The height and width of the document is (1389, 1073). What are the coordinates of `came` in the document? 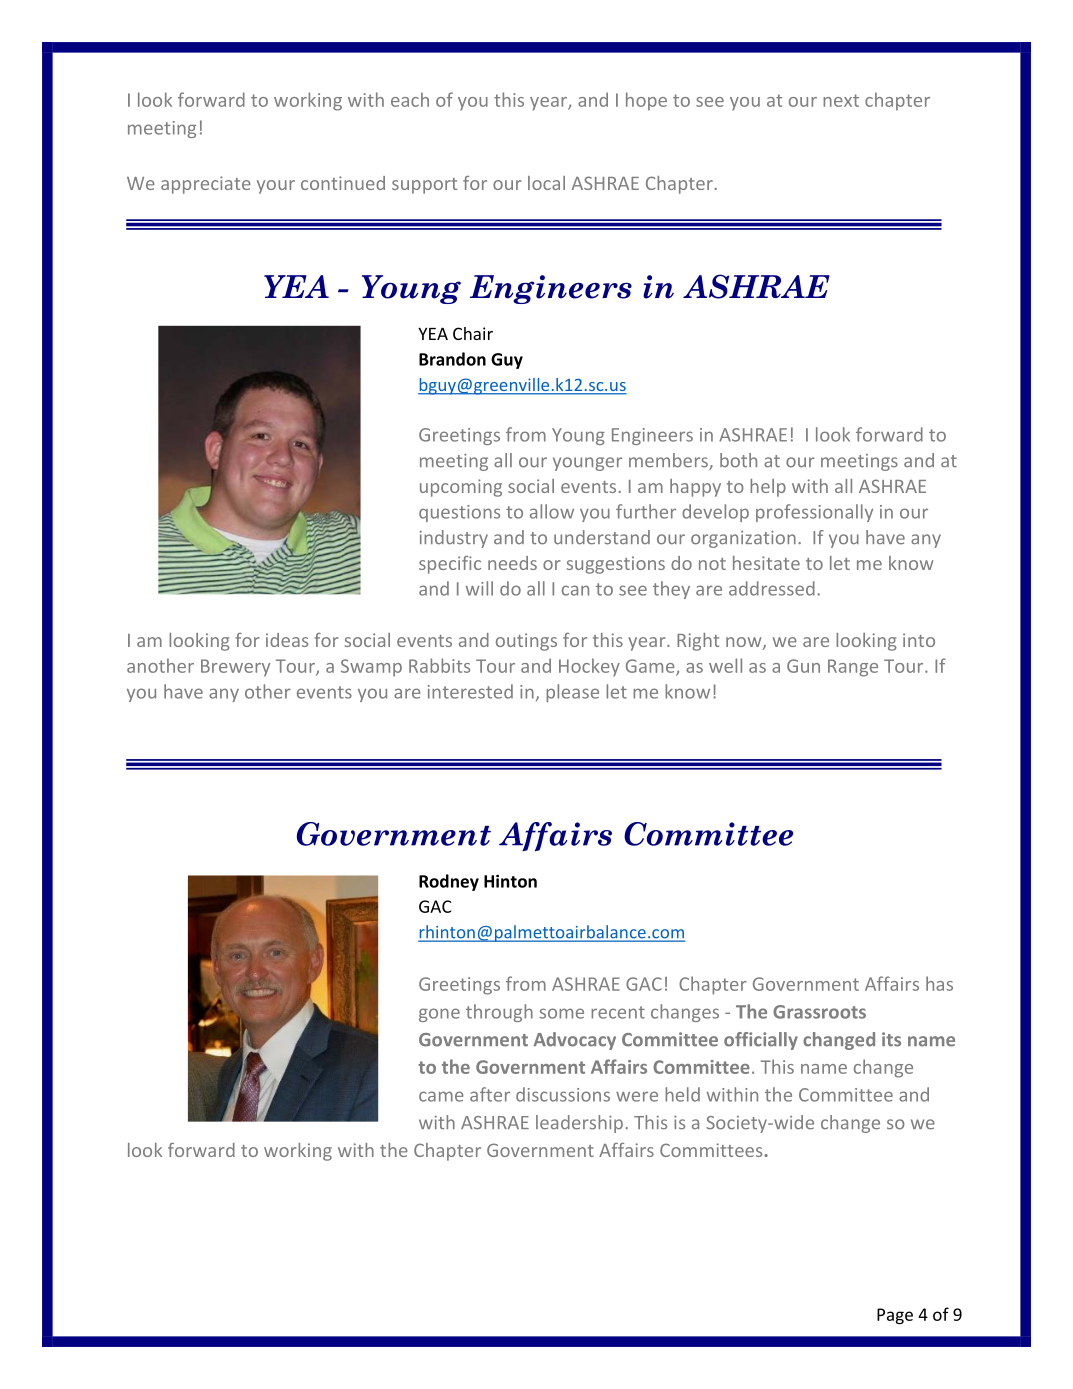 It's located at (441, 1096).
